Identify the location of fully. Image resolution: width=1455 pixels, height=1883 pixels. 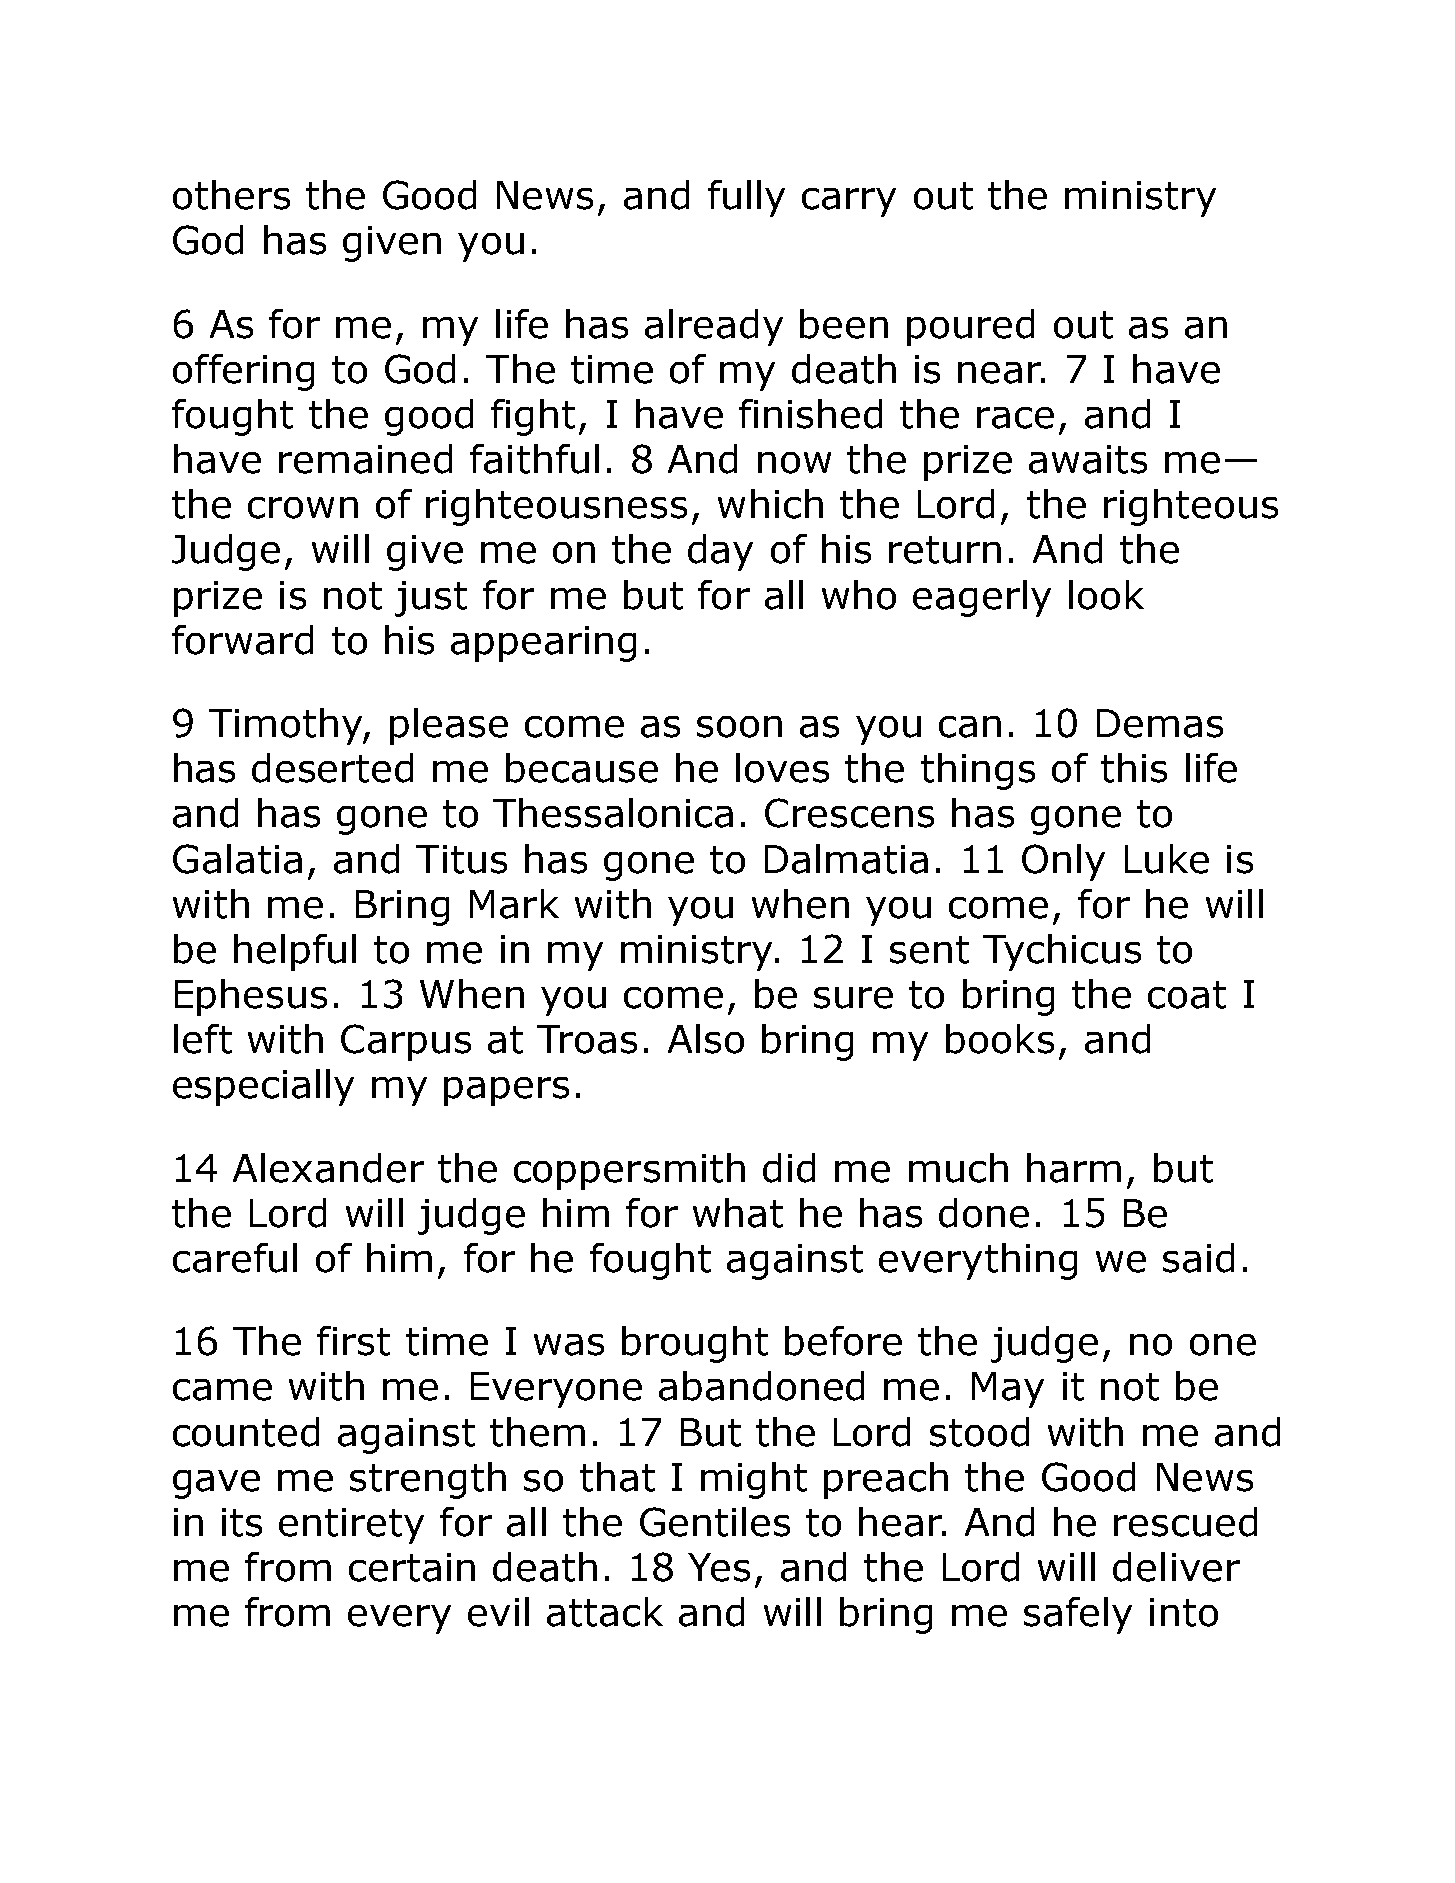
(746, 198).
